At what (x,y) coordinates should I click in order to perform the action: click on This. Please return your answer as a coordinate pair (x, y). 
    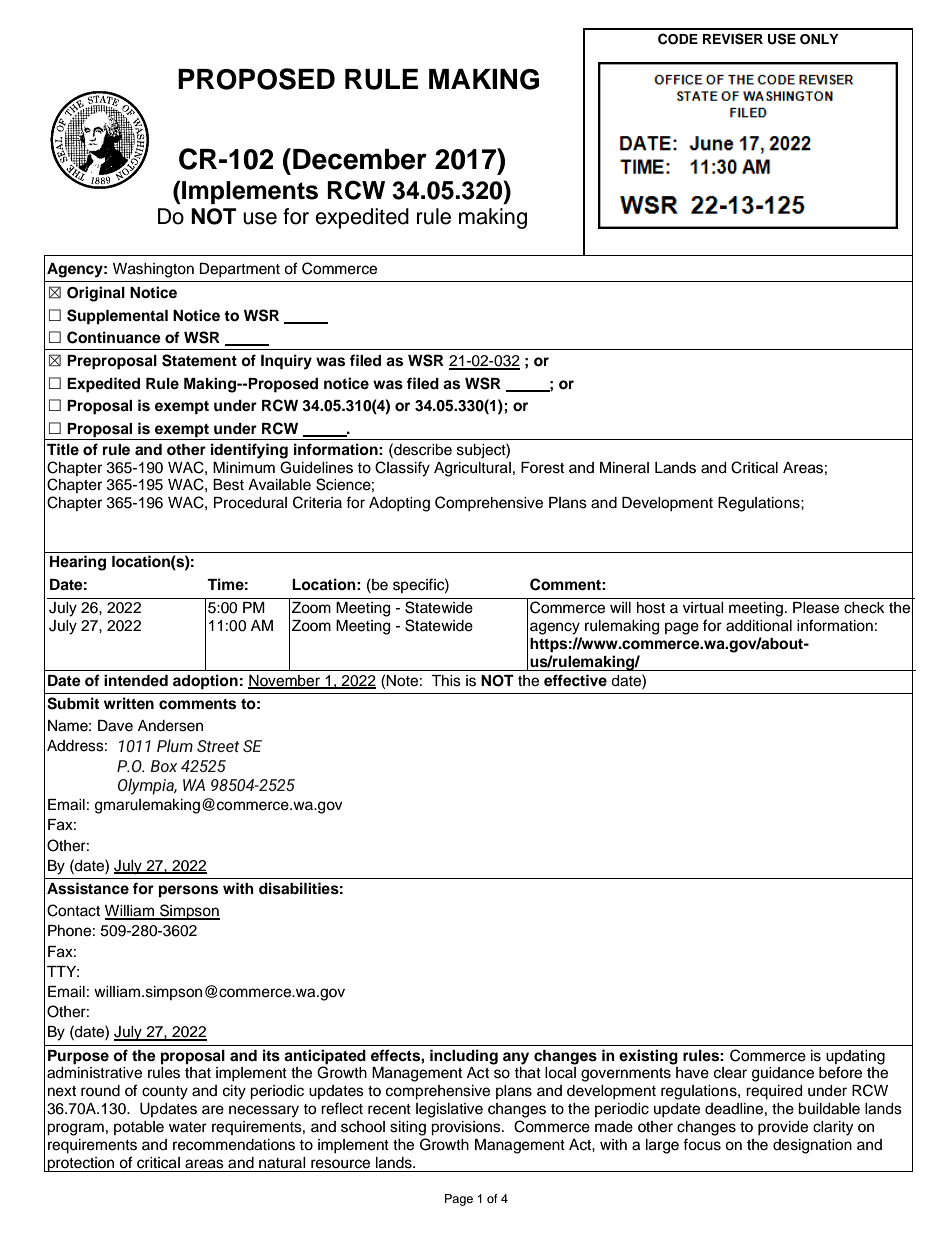
    Looking at the image, I should click on (446, 681).
